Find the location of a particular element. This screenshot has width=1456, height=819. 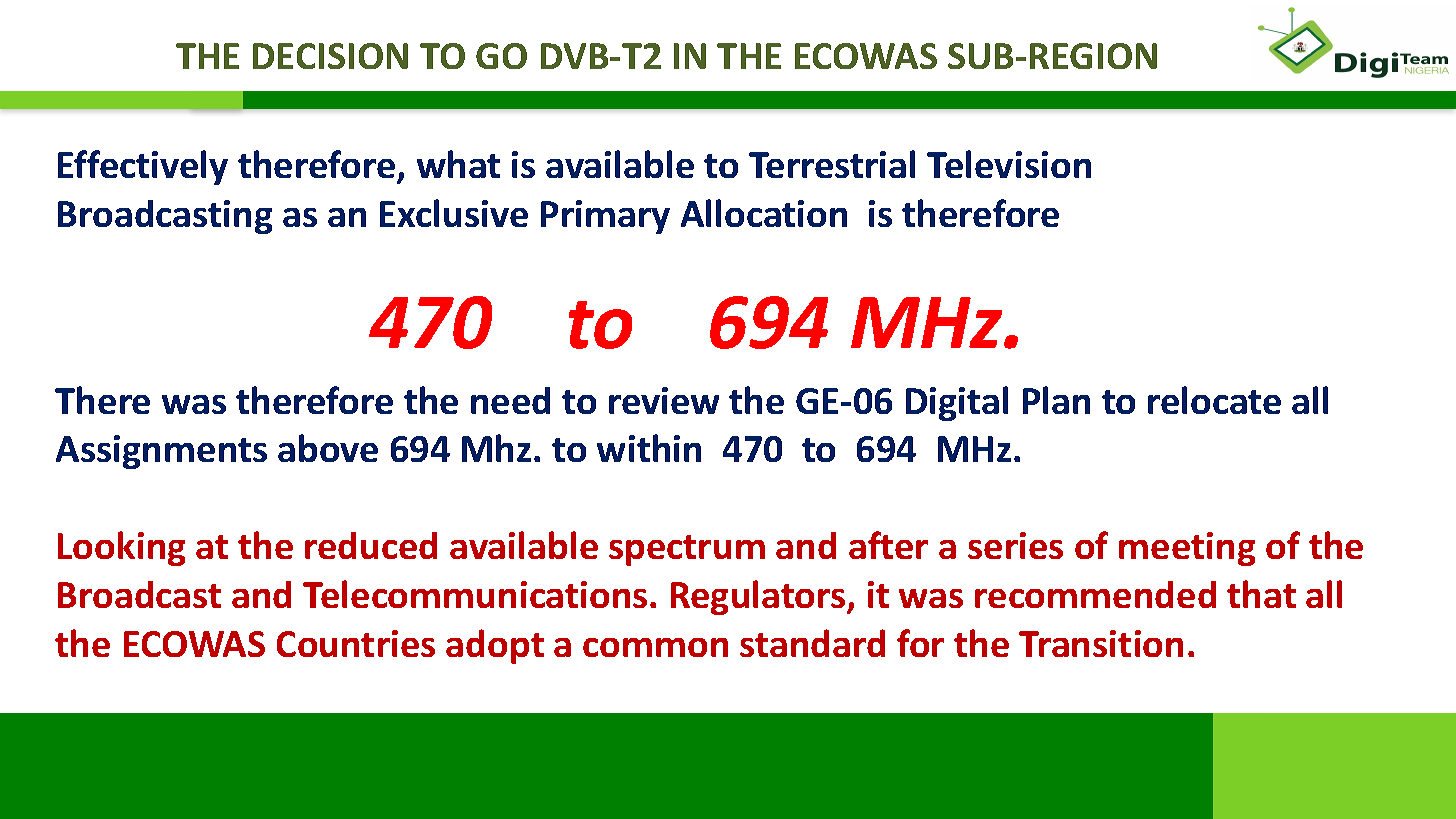

meeting is located at coordinates (1187, 549).
